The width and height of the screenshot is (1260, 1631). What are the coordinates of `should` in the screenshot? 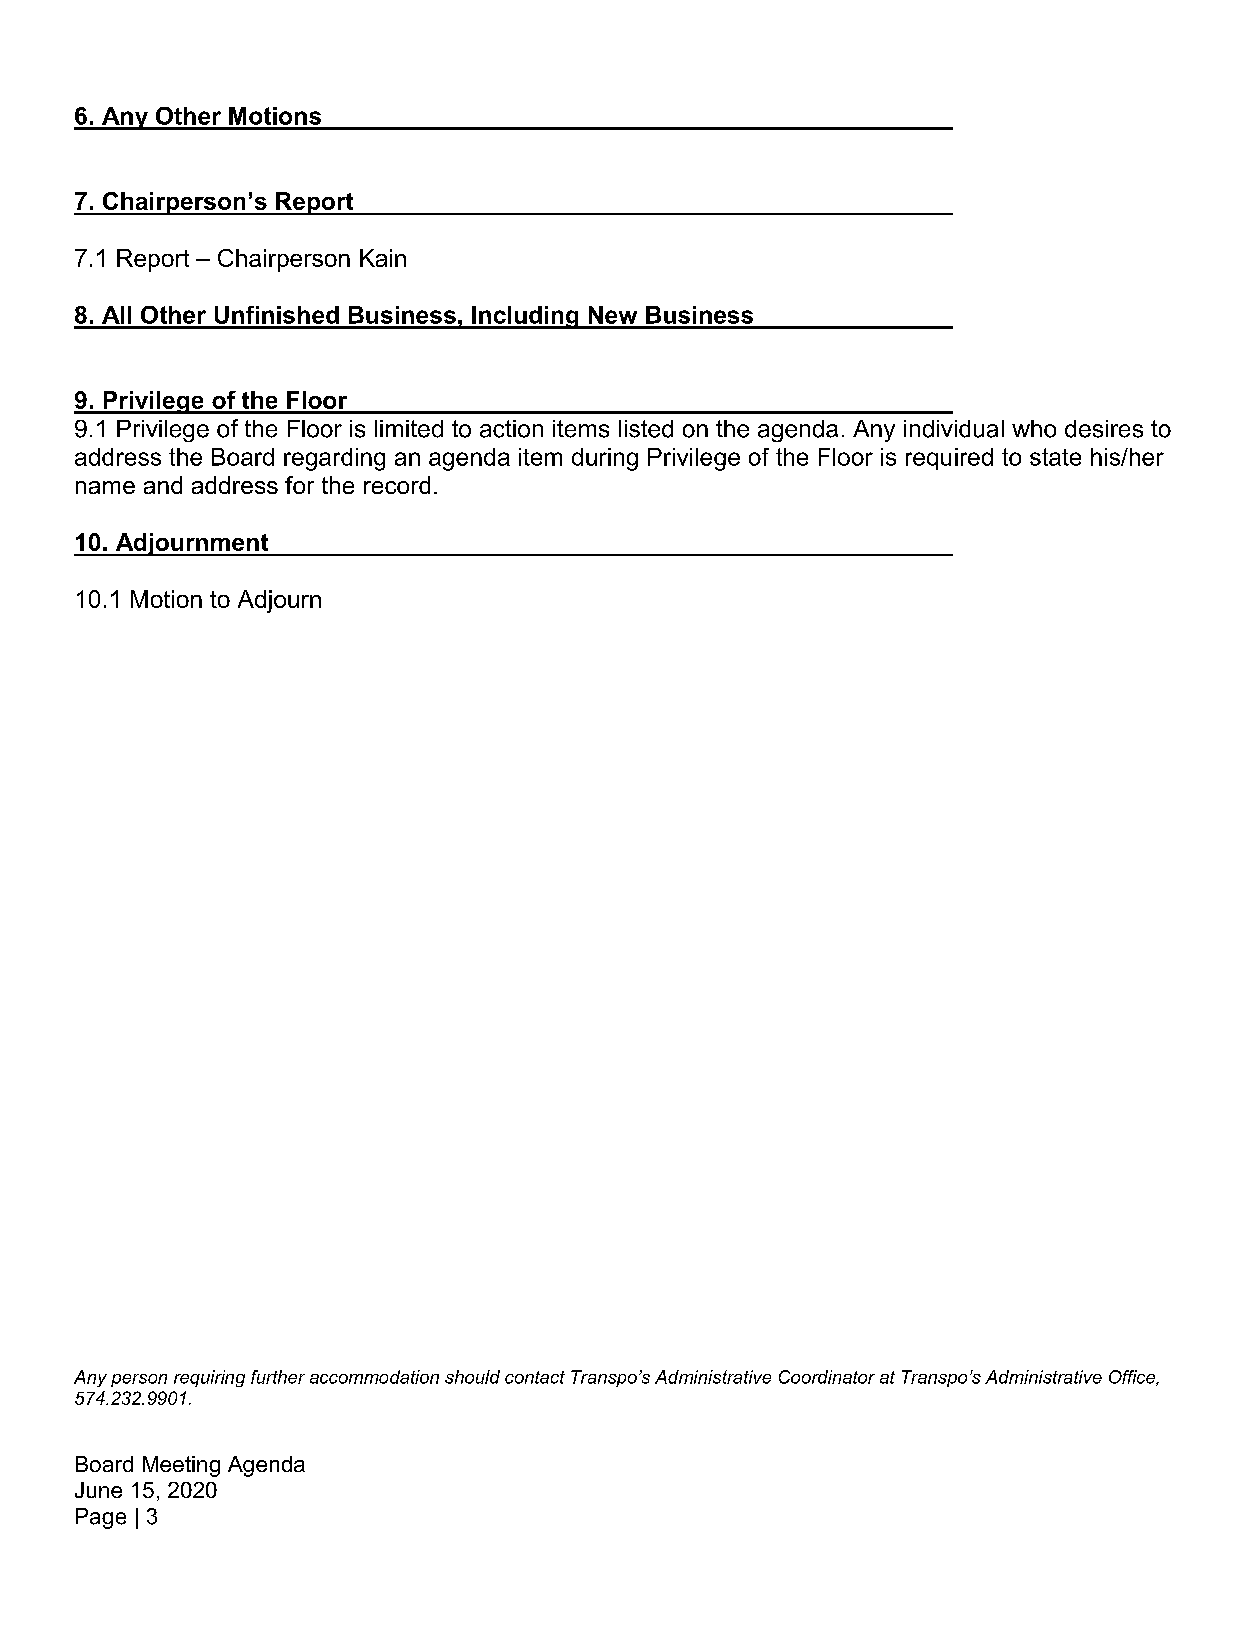 It's located at (472, 1377).
